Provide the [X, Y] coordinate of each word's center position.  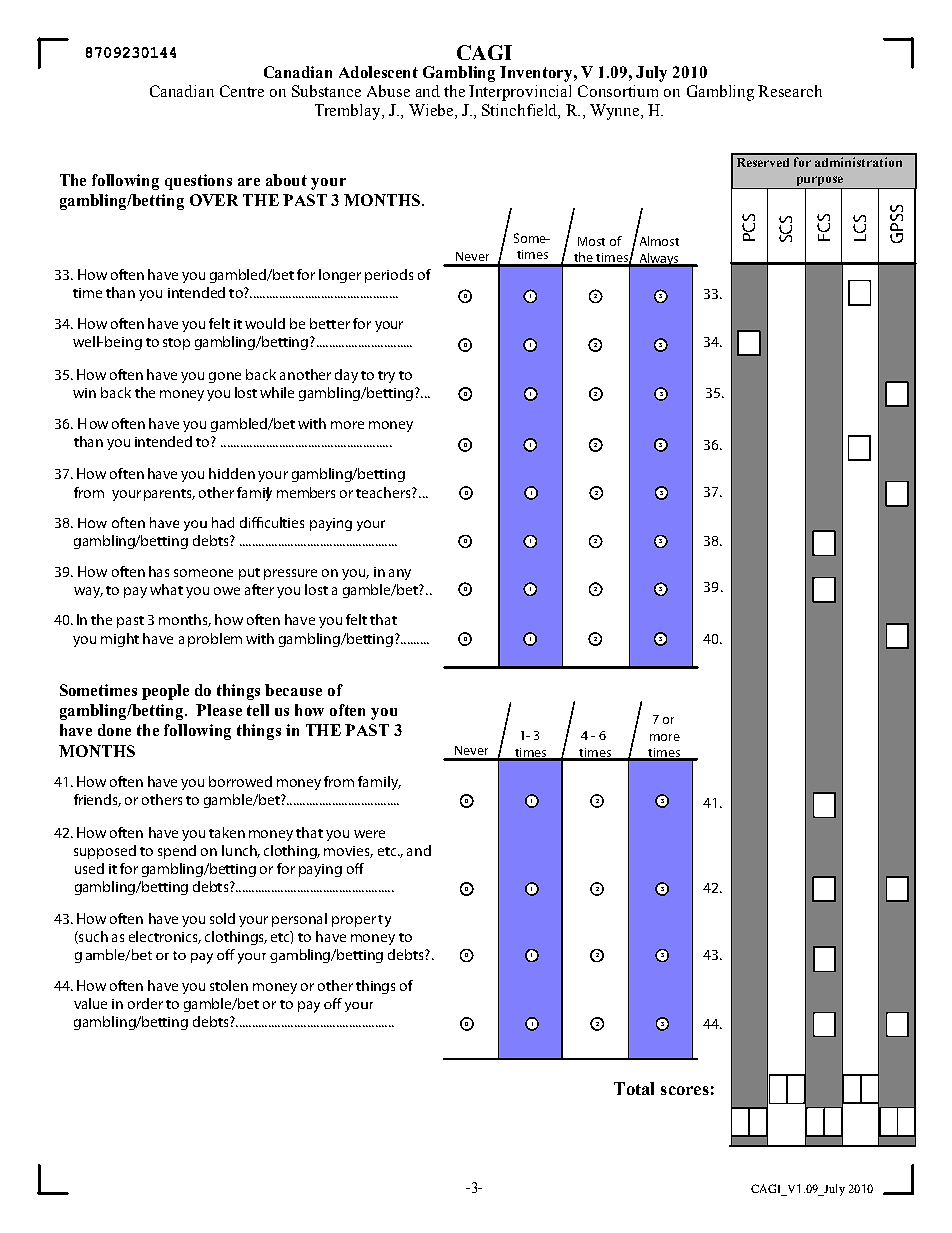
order [145, 1003]
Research [790, 91]
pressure [290, 574]
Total [634, 1088]
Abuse [388, 91]
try [386, 377]
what [166, 589]
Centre [242, 91]
